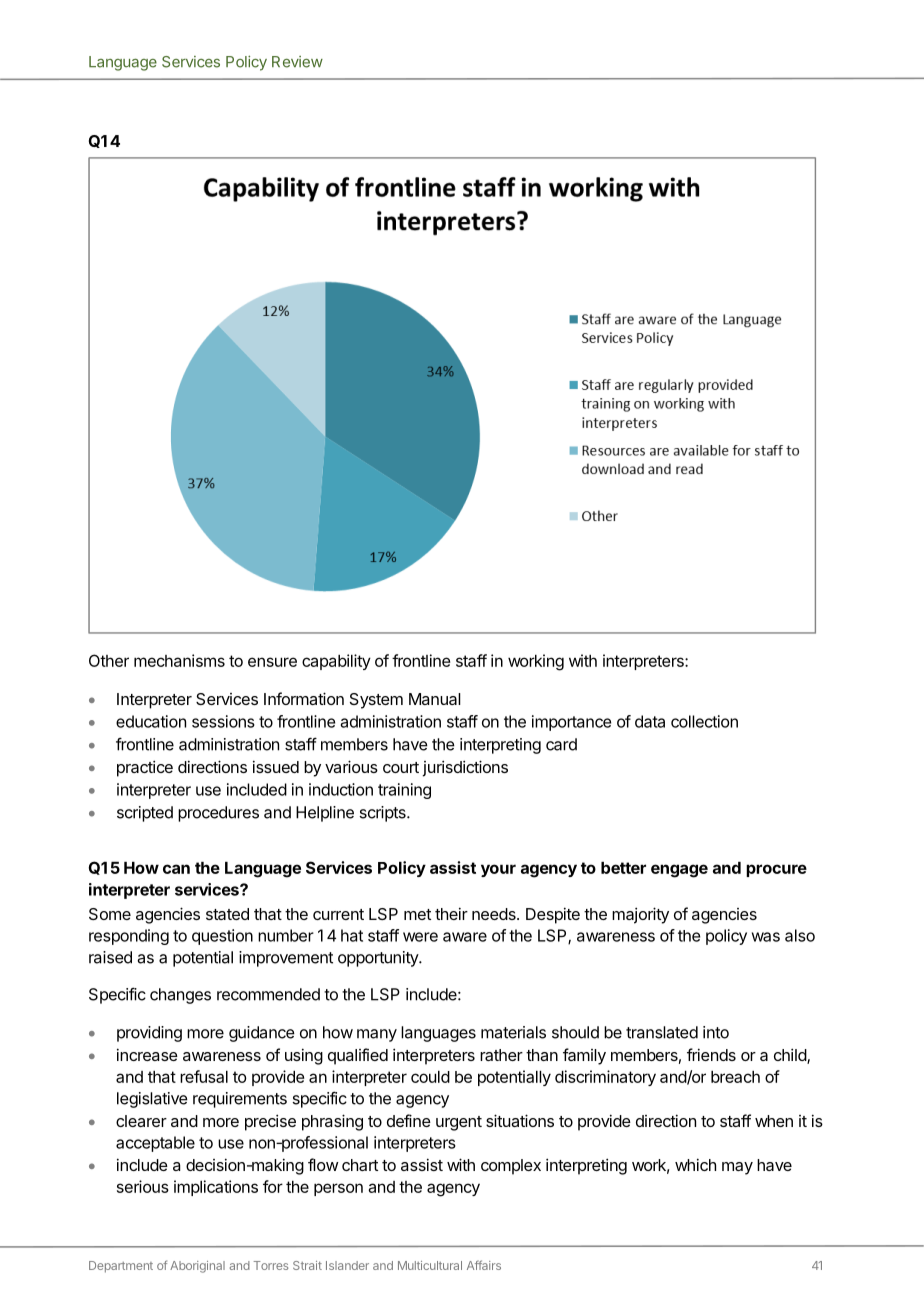 The image size is (924, 1308). What do you see at coordinates (430, 1265) in the page?
I see `Multicultural` at bounding box center [430, 1265].
